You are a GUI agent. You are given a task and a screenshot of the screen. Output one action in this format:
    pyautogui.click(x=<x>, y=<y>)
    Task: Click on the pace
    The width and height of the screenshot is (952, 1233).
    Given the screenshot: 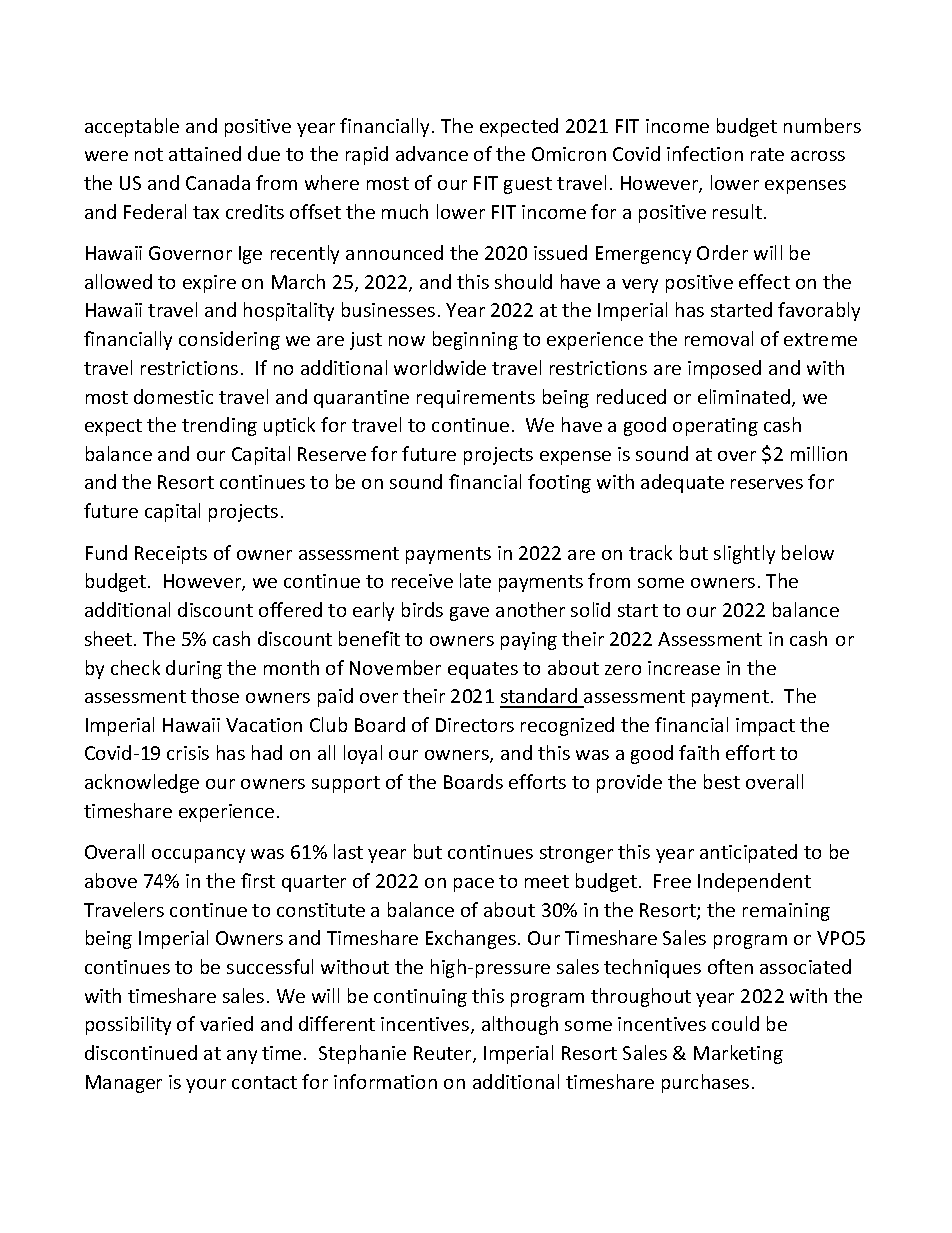 What is the action you would take?
    pyautogui.click(x=474, y=885)
